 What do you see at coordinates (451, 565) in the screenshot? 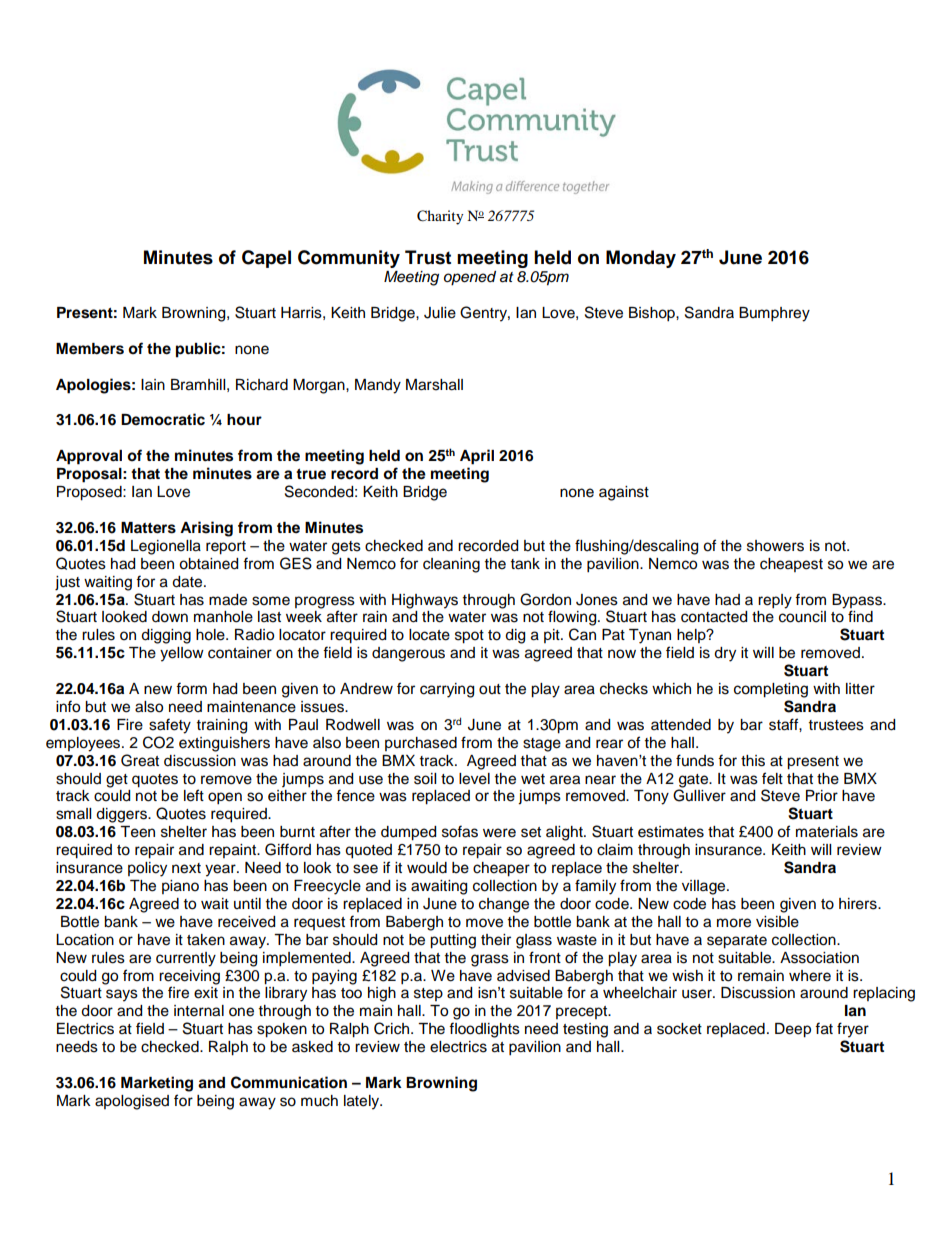
I see `cleaning` at bounding box center [451, 565].
